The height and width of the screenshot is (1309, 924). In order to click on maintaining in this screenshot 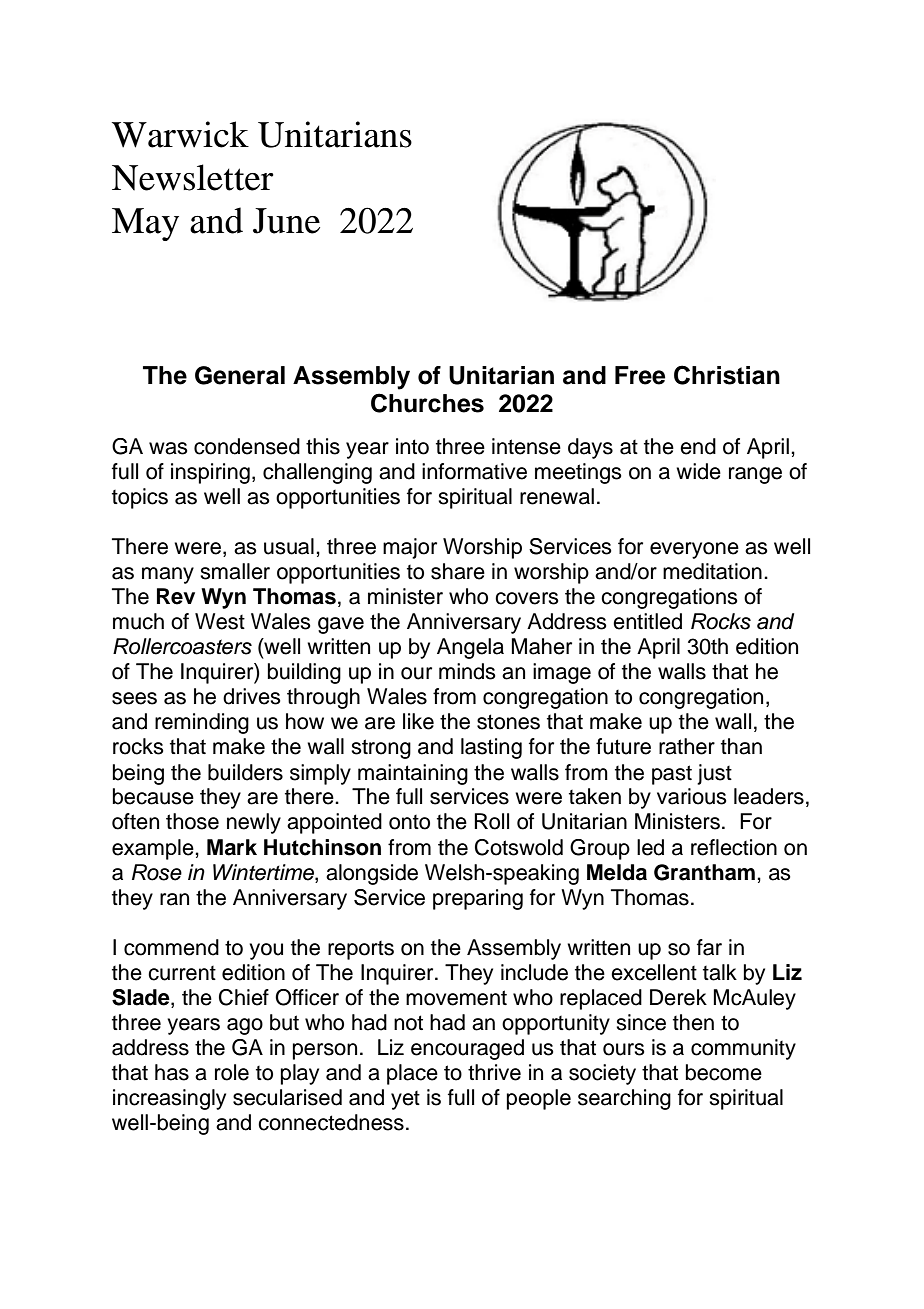, I will do `click(413, 774)`.
